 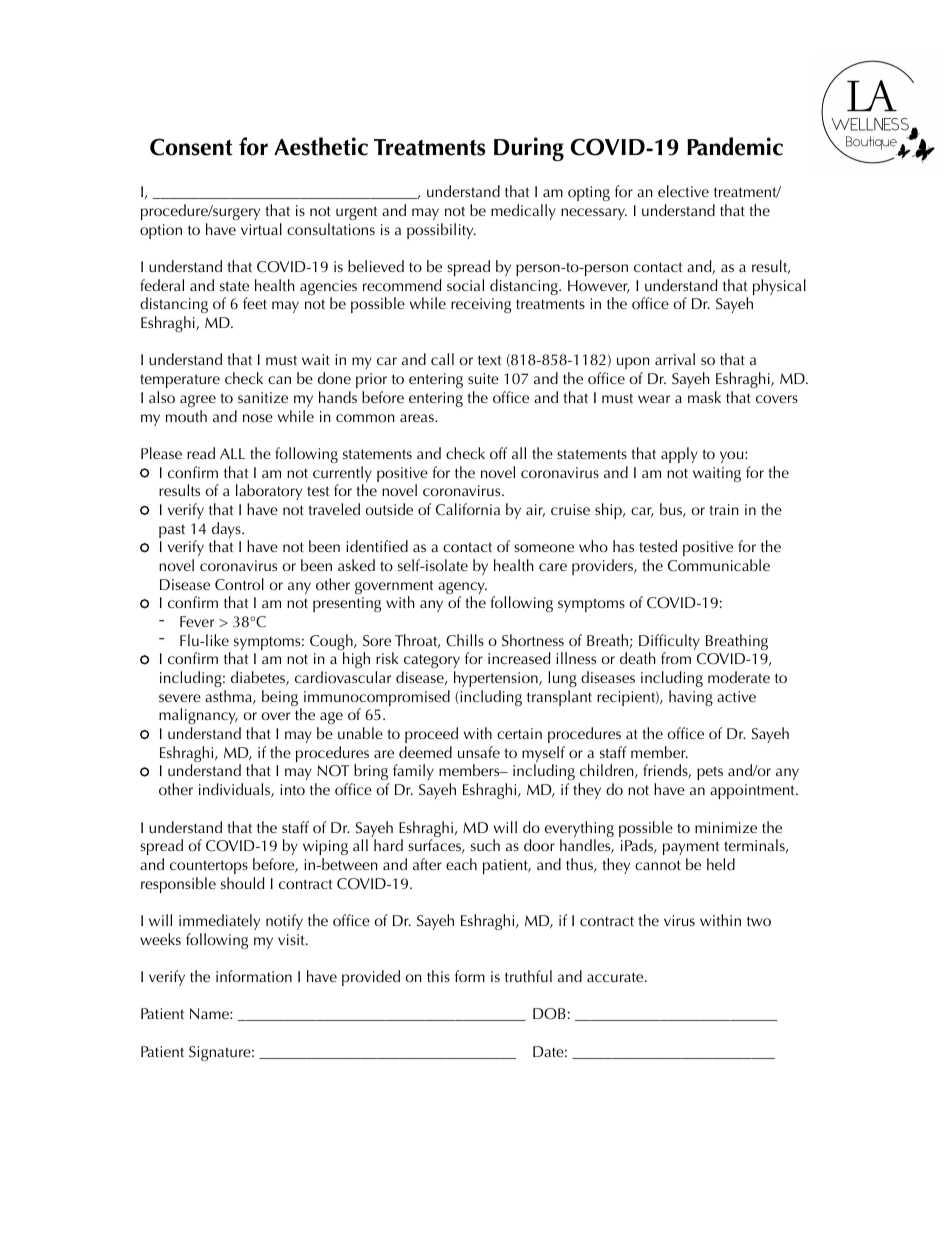 What do you see at coordinates (292, 789) in the image?
I see `into` at bounding box center [292, 789].
